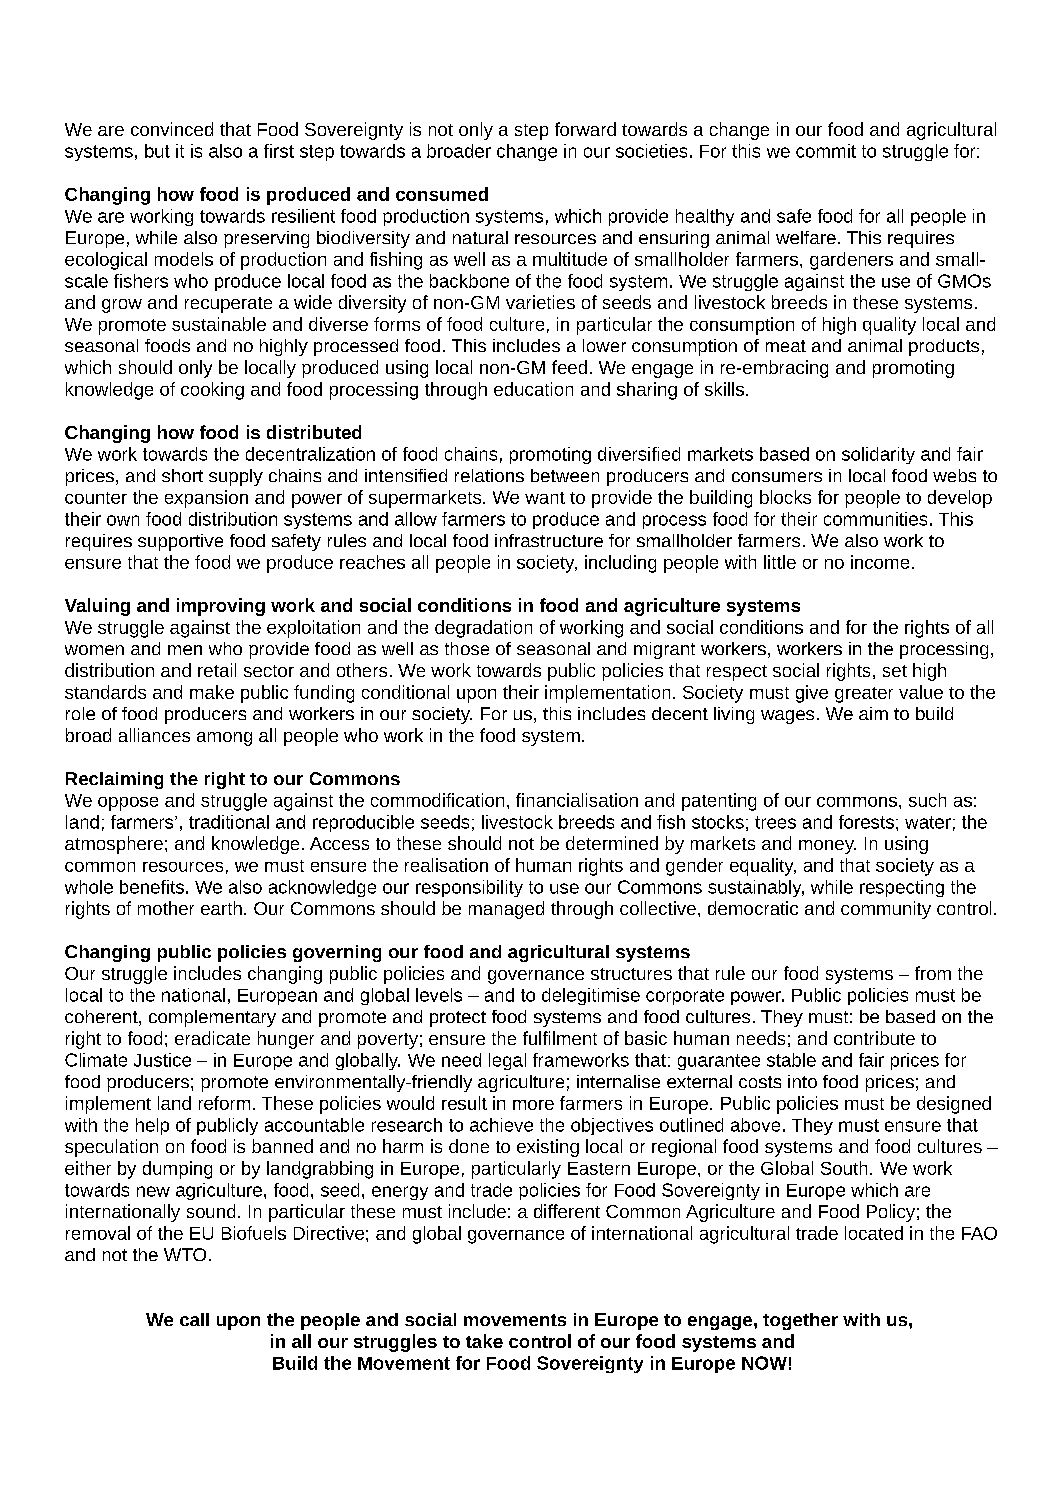  I want to click on income, so click(880, 562).
